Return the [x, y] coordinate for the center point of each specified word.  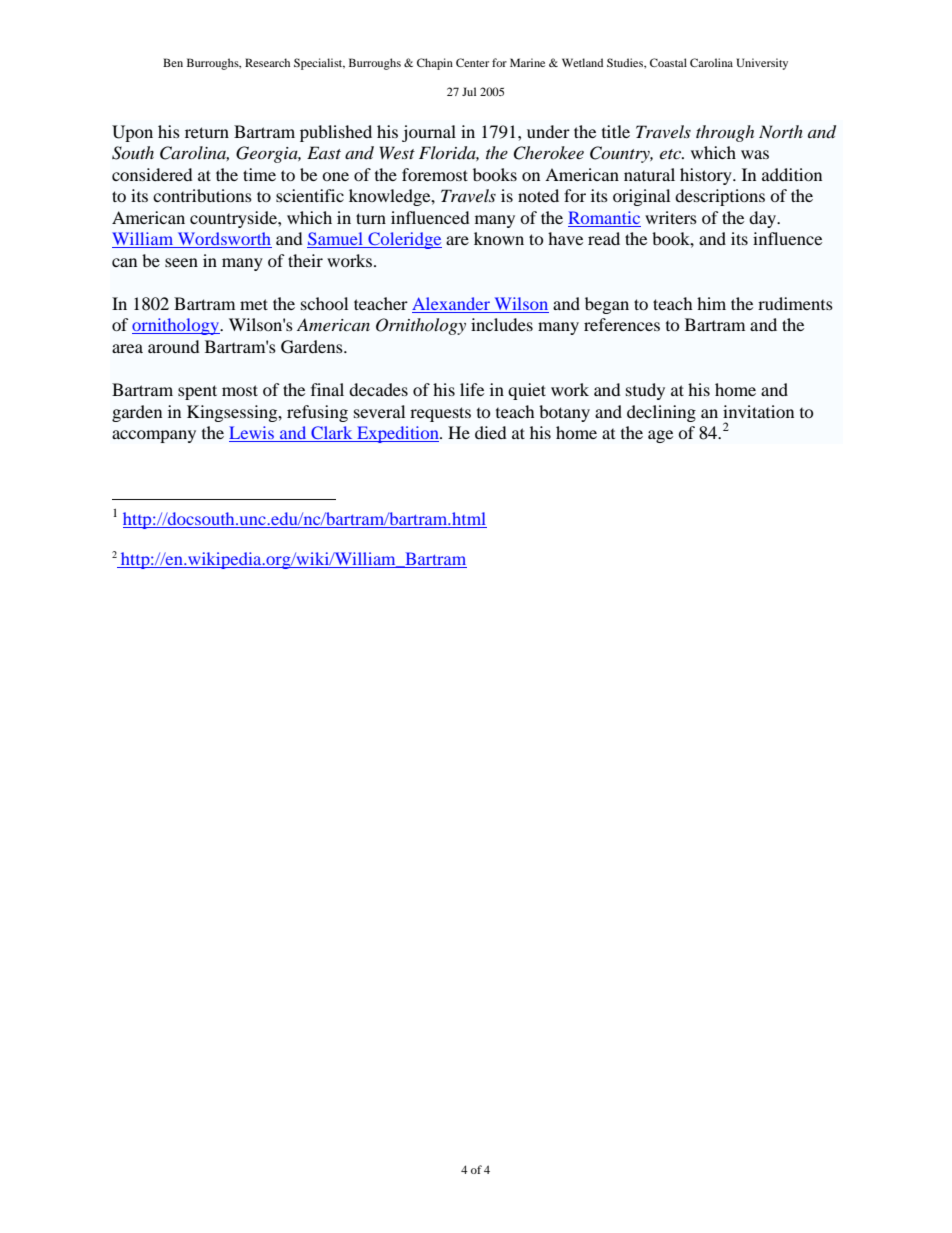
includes [502, 324]
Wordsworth [223, 240]
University [762, 64]
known [499, 238]
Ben [173, 62]
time [259, 174]
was [755, 154]
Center [472, 62]
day [763, 219]
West [397, 152]
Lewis [252, 434]
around [174, 346]
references [622, 324]
